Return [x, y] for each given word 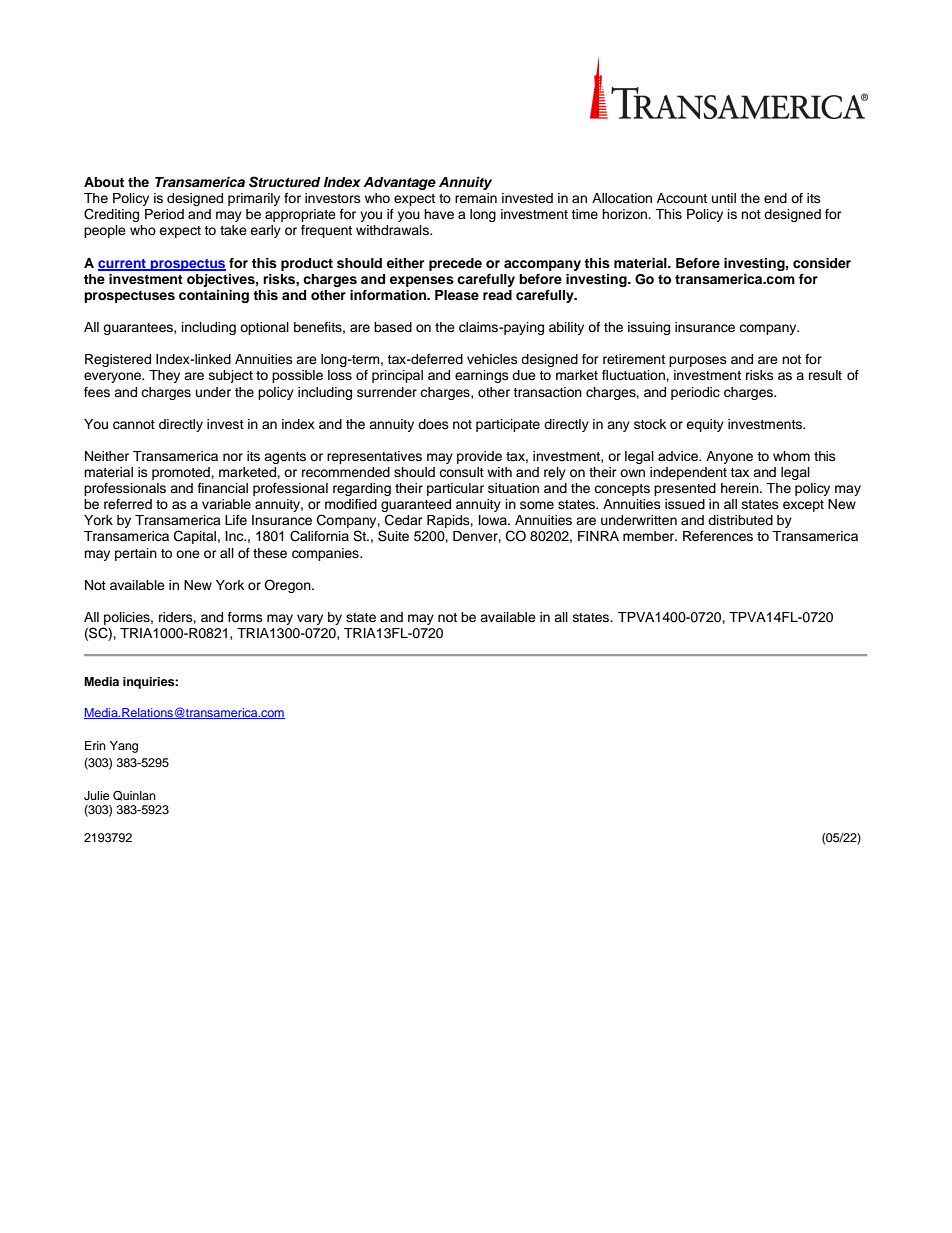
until [724, 198]
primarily [254, 199]
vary [310, 619]
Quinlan [134, 795]
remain [476, 198]
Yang [124, 747]
